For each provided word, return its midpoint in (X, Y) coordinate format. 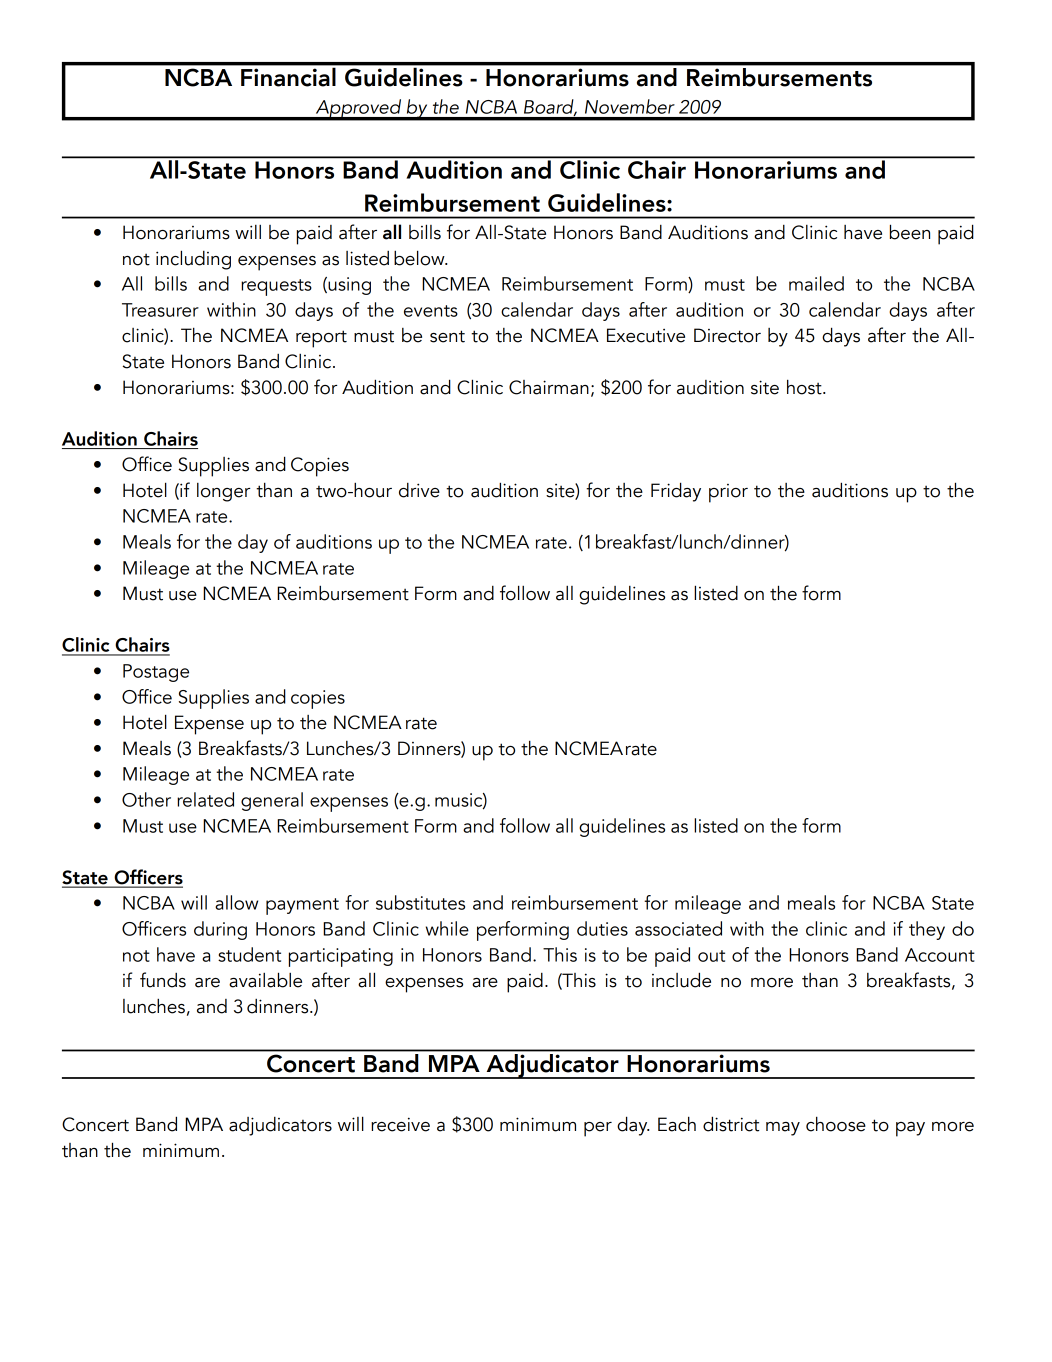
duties (602, 928)
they (927, 930)
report (321, 339)
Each (677, 1124)
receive (400, 1124)
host (805, 387)
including (193, 260)
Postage (156, 673)
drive (419, 490)
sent (447, 336)
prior (728, 493)
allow (236, 902)
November (630, 106)
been (910, 232)
